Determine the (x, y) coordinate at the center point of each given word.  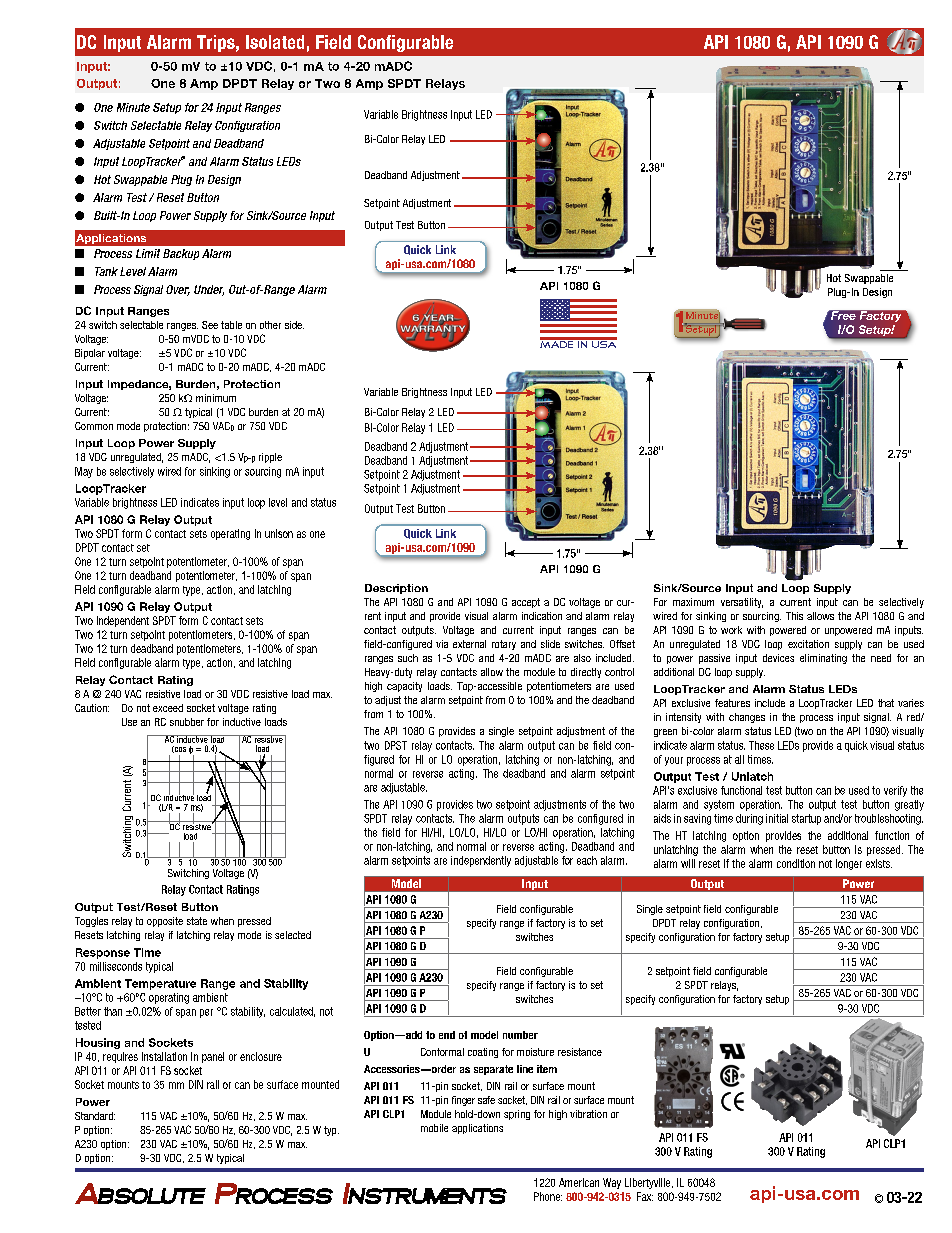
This (794, 616)
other (270, 325)
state (197, 921)
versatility (742, 603)
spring (517, 1115)
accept (526, 603)
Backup (181, 254)
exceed (168, 708)
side (294, 325)
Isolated (275, 42)
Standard (95, 1116)
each (587, 860)
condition (796, 863)
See (210, 325)
